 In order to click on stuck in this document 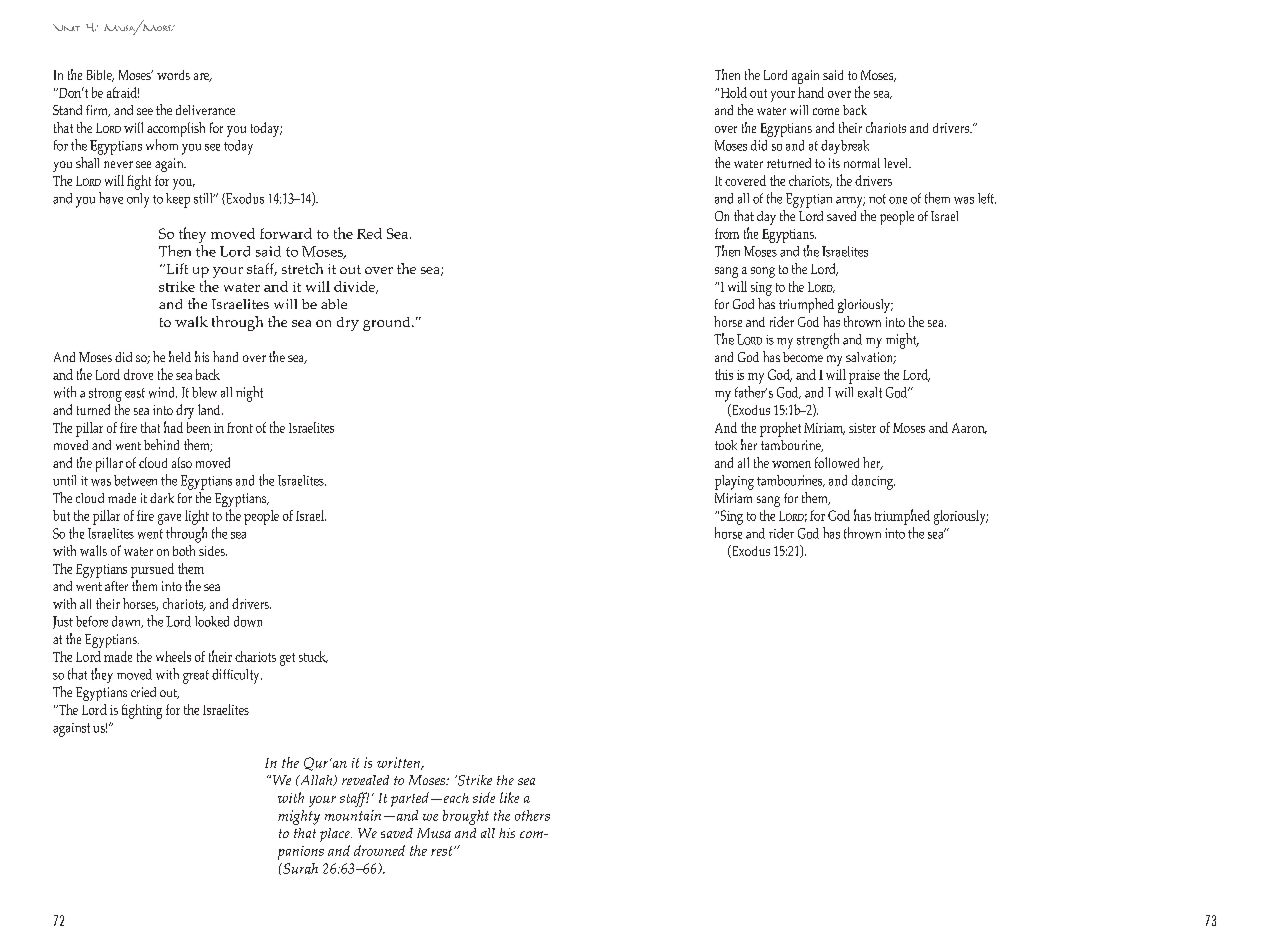, I will do `click(313, 657)`.
